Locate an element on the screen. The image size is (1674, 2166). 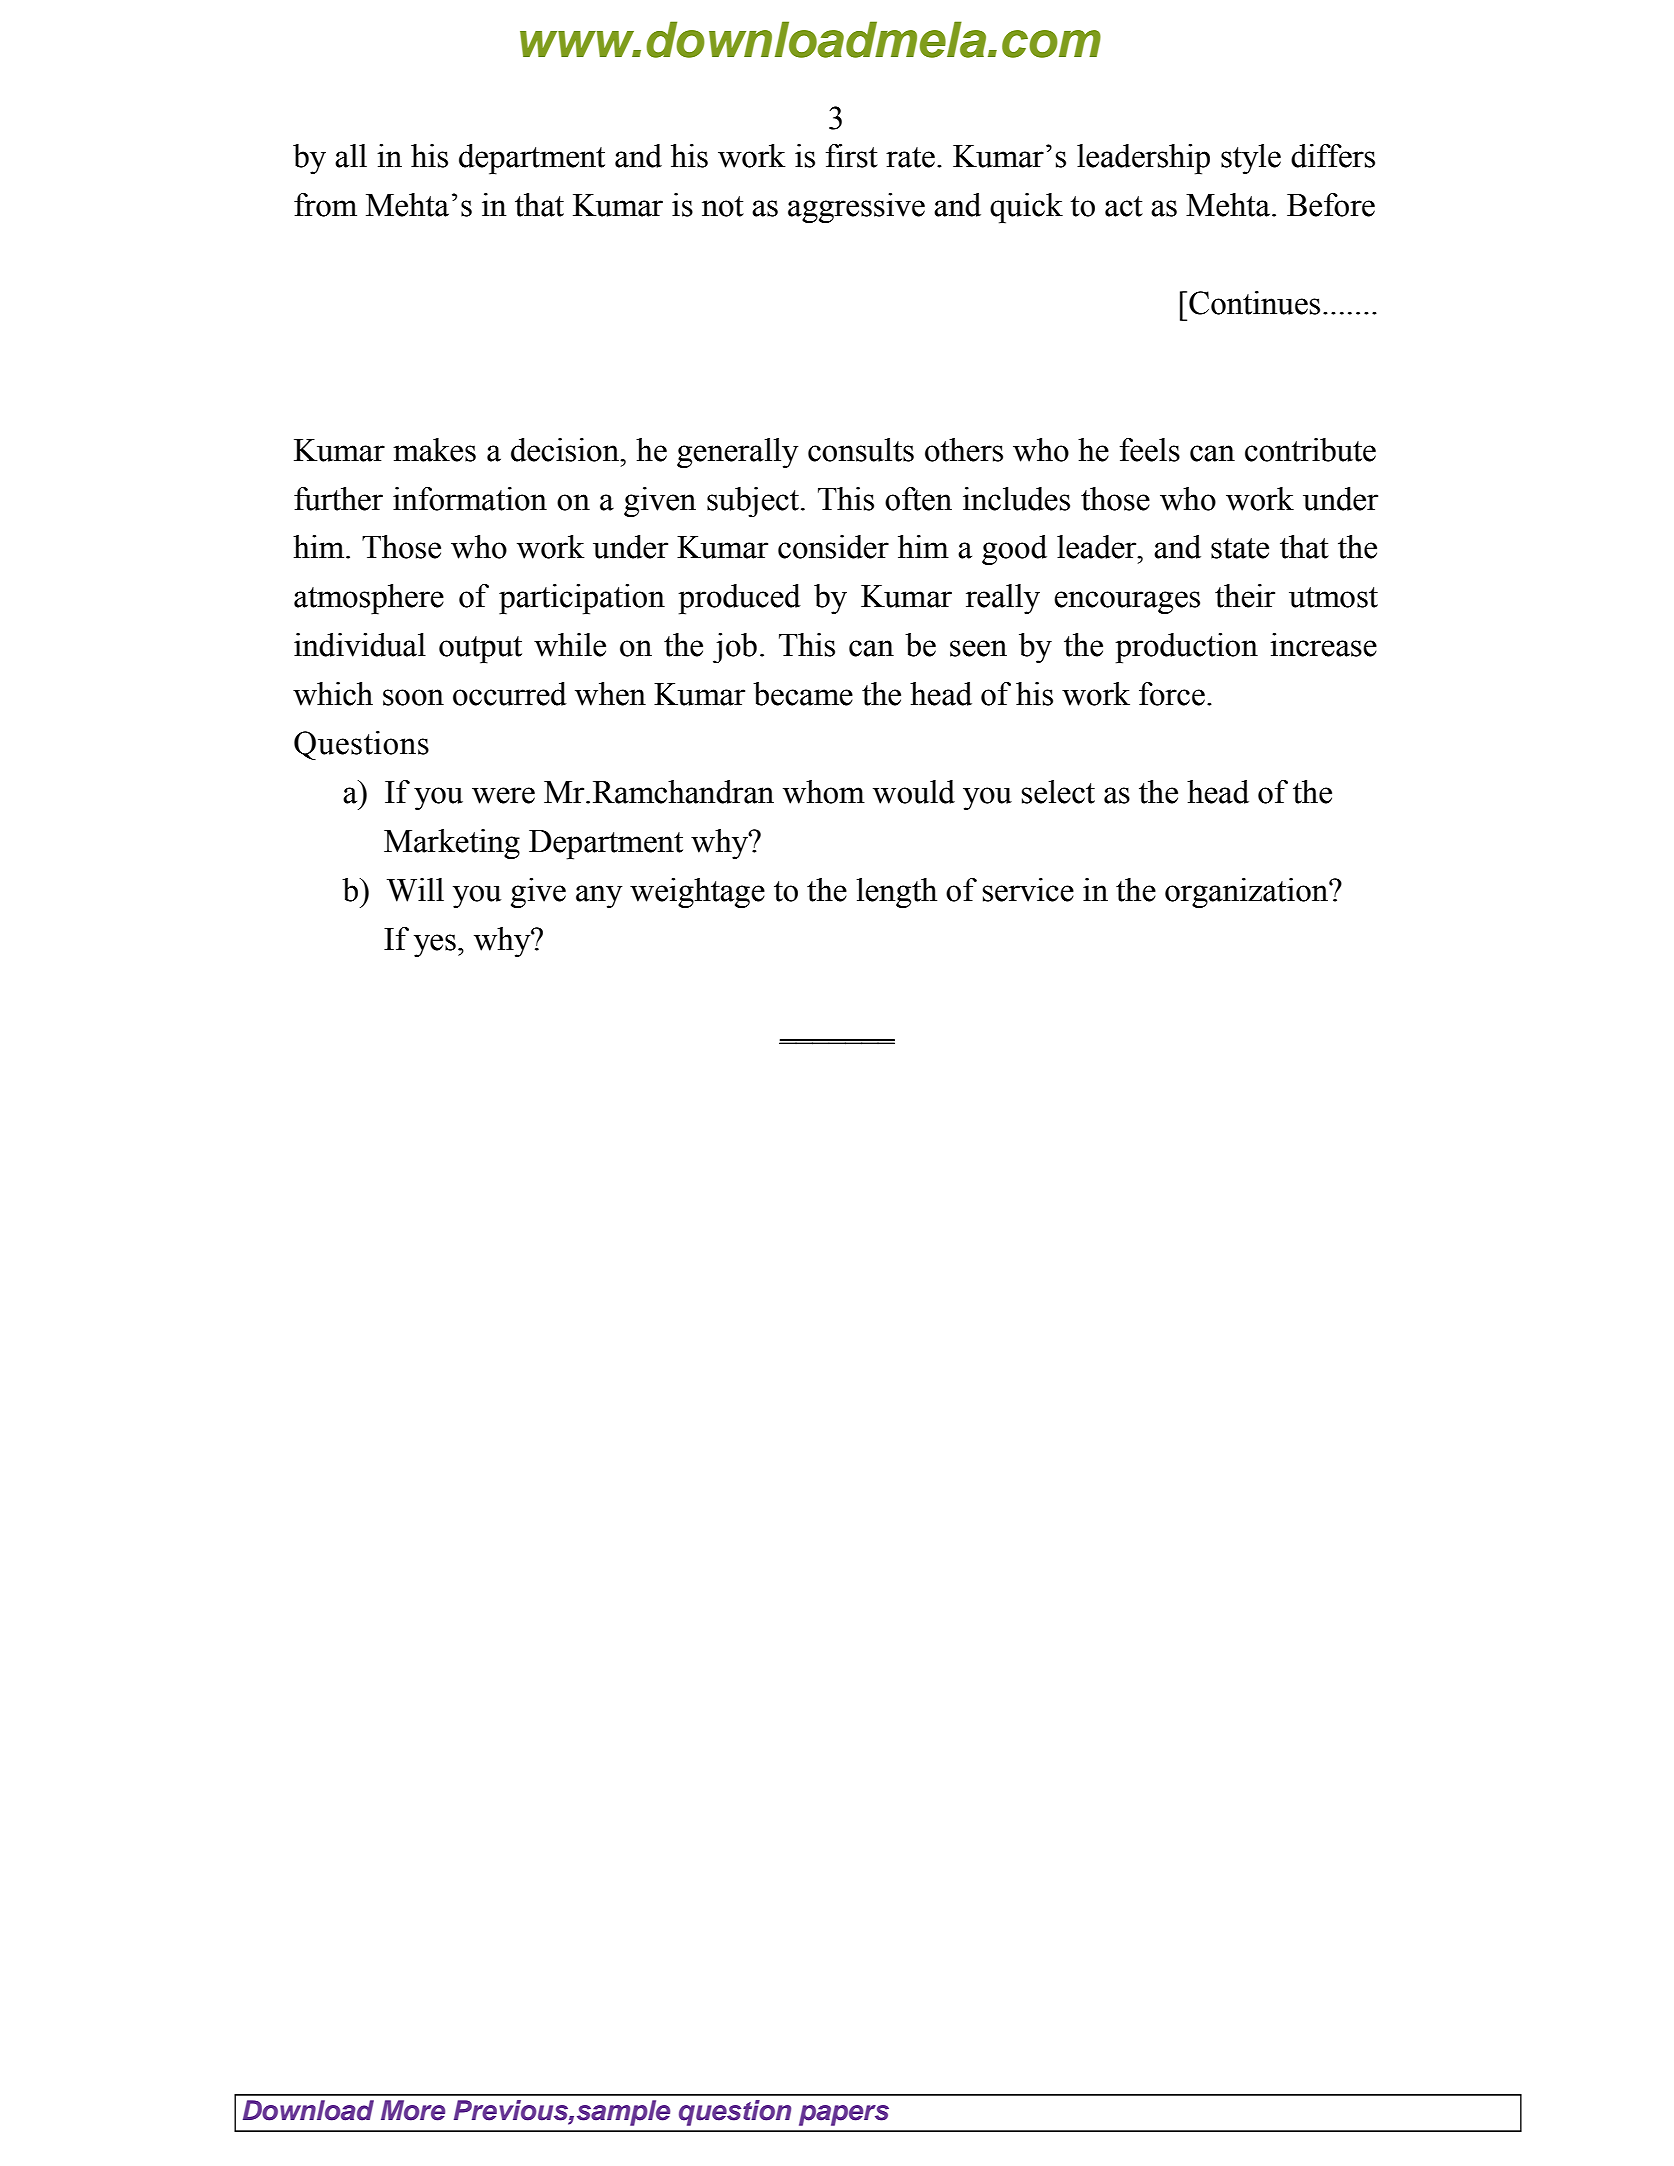
papers is located at coordinates (844, 2115).
